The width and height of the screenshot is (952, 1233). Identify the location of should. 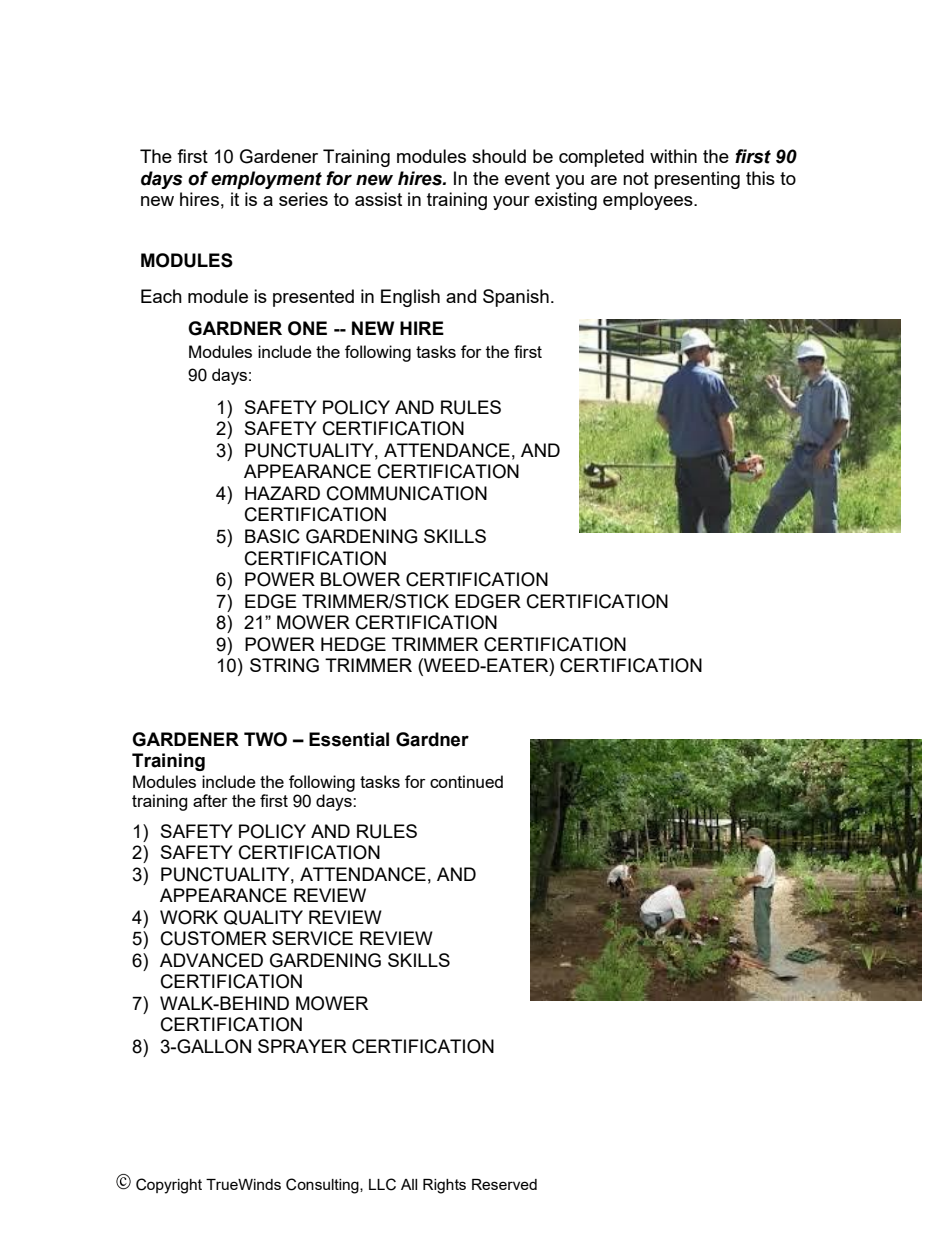
(499, 156).
